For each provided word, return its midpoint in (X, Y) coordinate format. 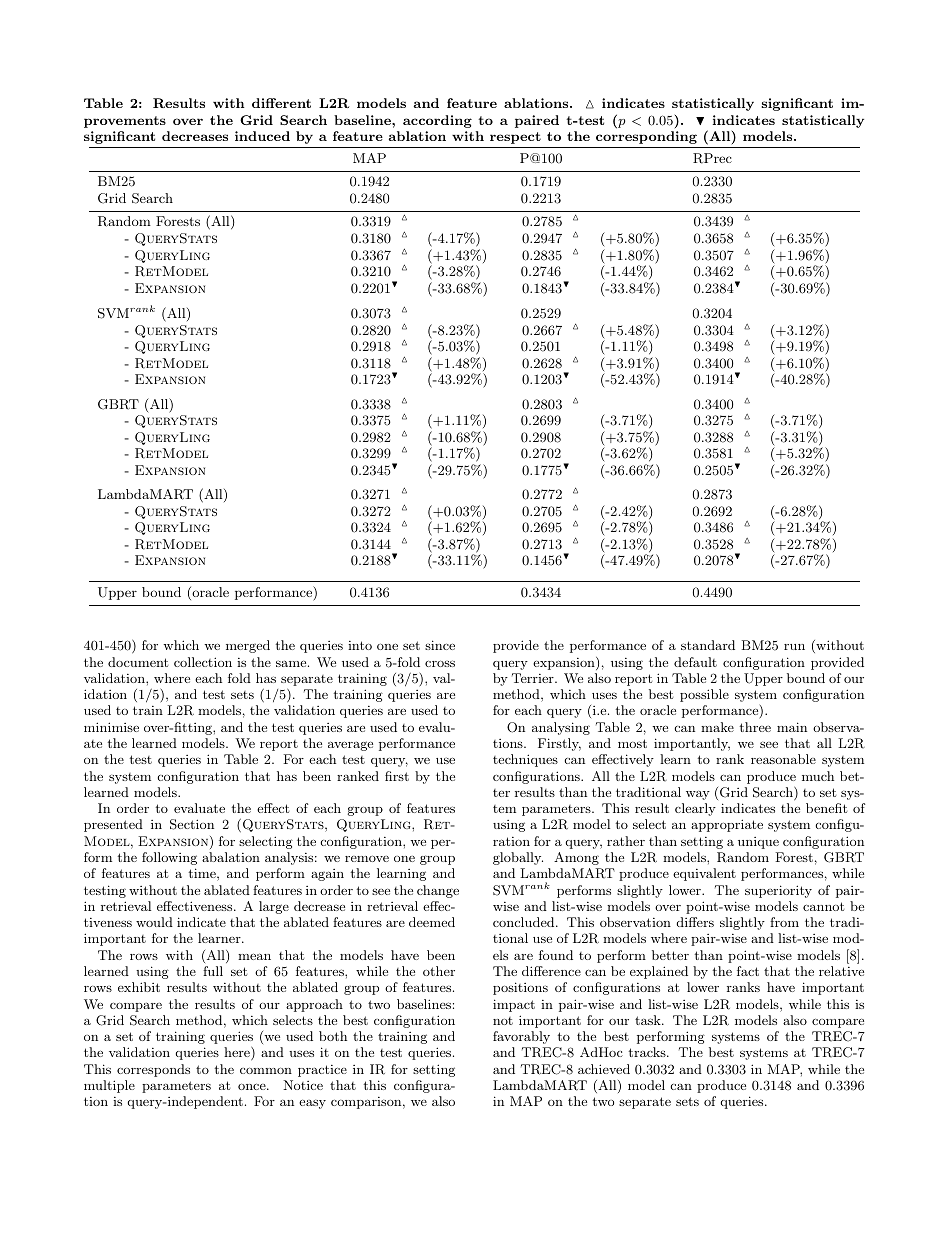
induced (262, 136)
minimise (111, 727)
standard (708, 645)
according (437, 121)
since (440, 645)
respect (515, 138)
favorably (521, 1037)
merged (248, 646)
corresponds (153, 1070)
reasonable (783, 759)
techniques (525, 760)
